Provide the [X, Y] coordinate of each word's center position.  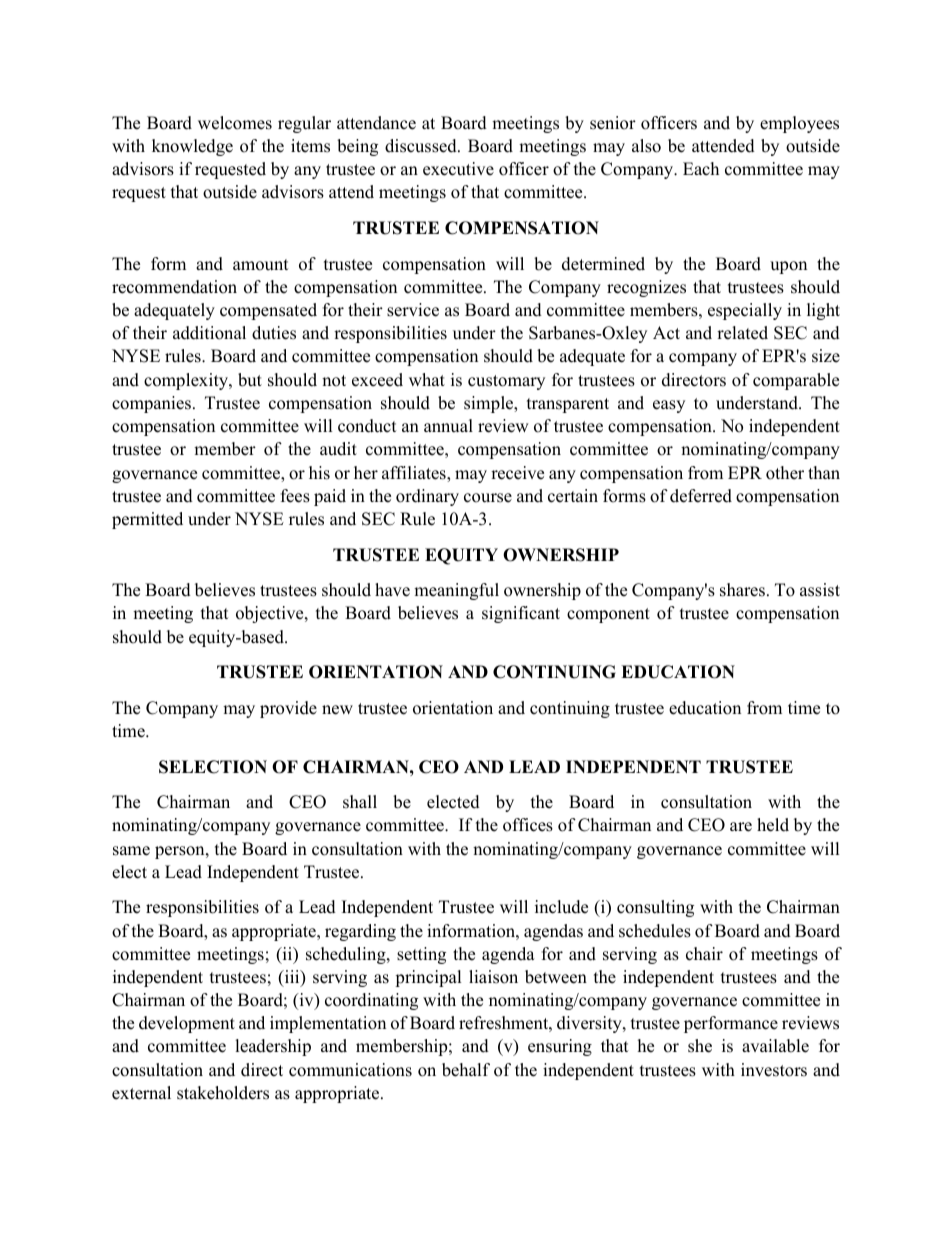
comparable [796, 381]
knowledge [192, 147]
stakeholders [223, 1093]
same [131, 851]
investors [774, 1070]
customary [506, 382]
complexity [187, 381]
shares [744, 590]
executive [458, 169]
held [773, 825]
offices [528, 825]
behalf [466, 1070]
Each [701, 169]
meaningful [456, 591]
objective [271, 614]
